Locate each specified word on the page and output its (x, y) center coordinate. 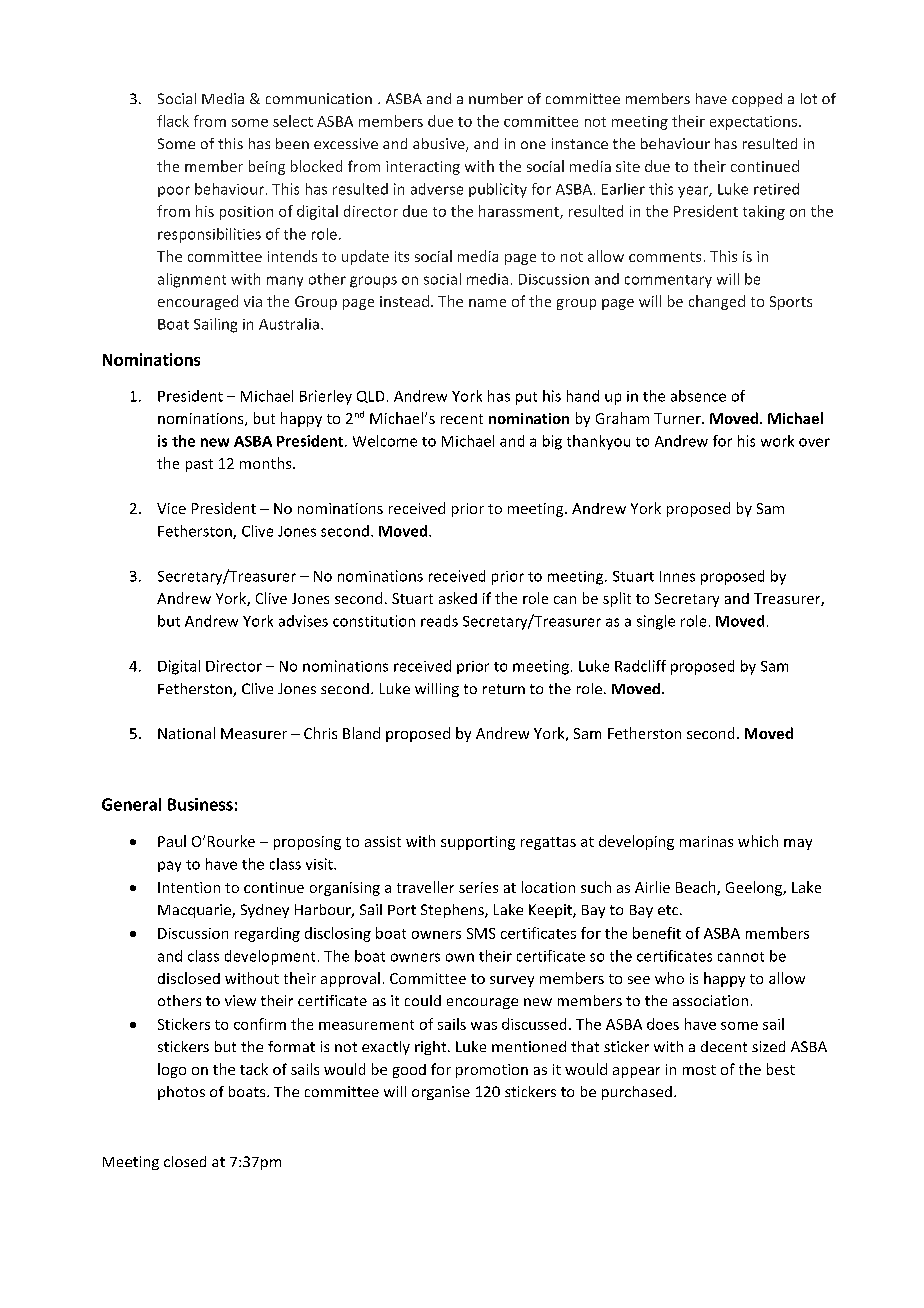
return (504, 689)
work (777, 441)
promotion (492, 1071)
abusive (440, 145)
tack (254, 1069)
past (199, 465)
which (758, 841)
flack (173, 121)
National (186, 733)
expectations (753, 123)
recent (462, 419)
